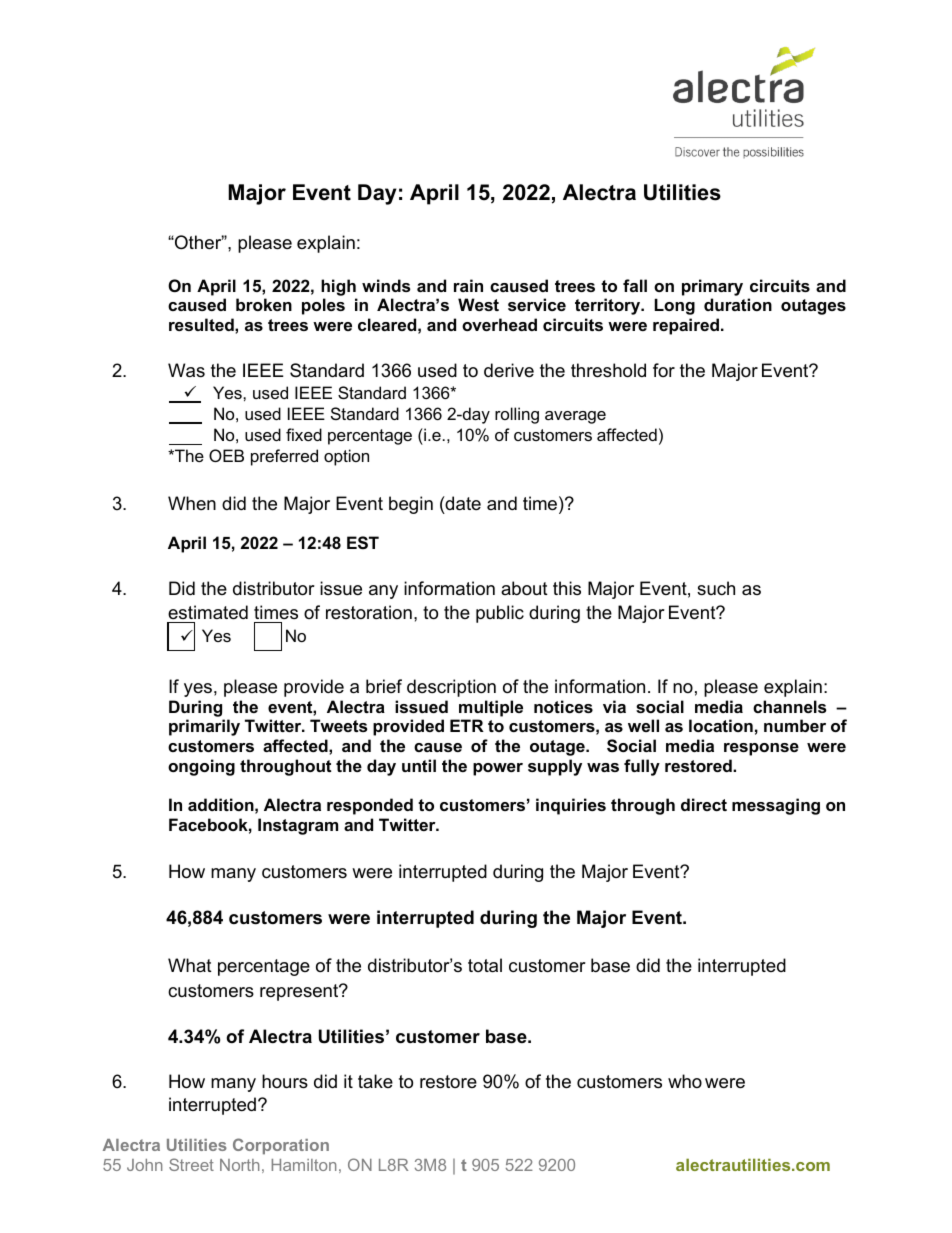 The image size is (952, 1233). I want to click on duration, so click(738, 304).
